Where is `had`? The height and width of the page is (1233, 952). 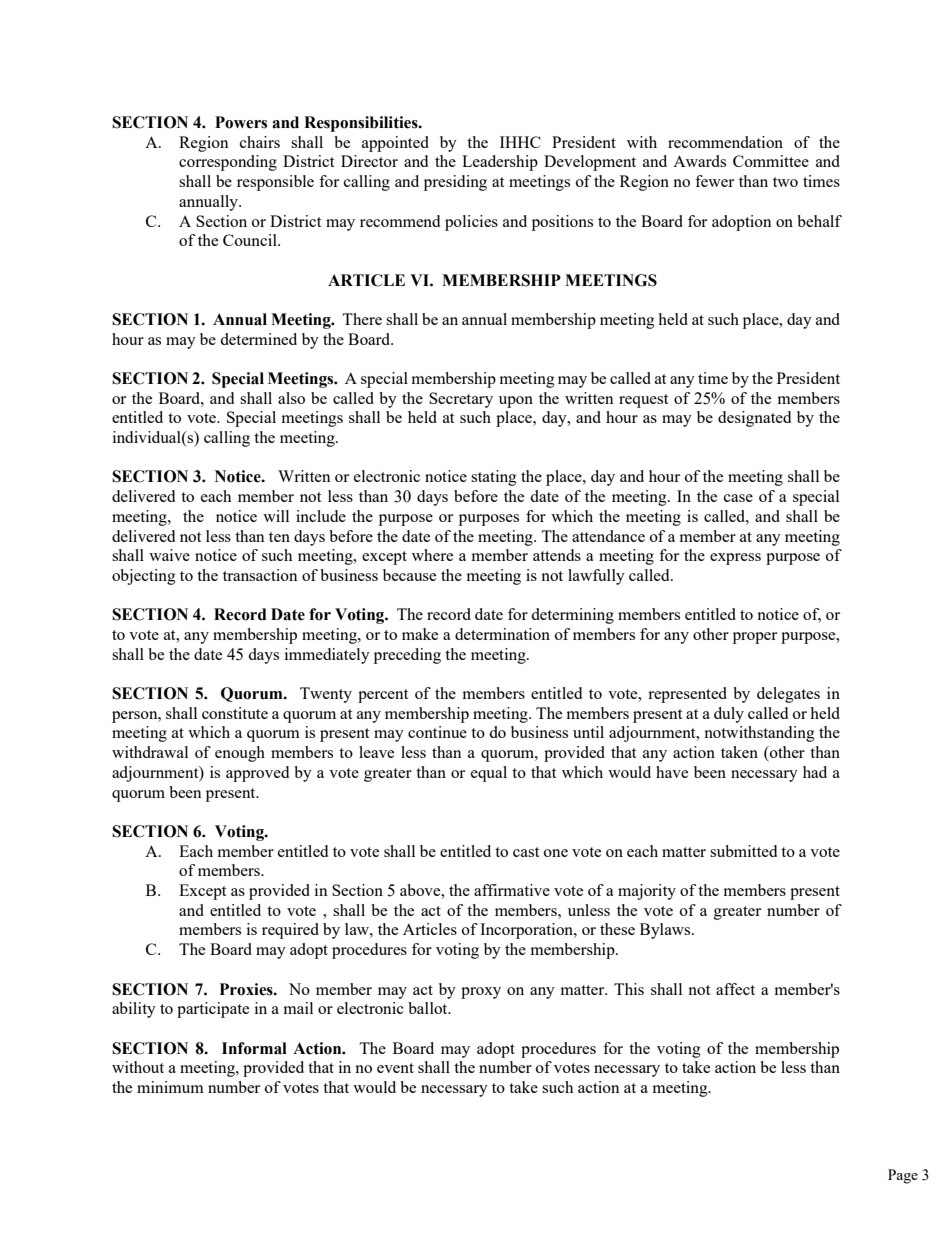
had is located at coordinates (815, 772).
